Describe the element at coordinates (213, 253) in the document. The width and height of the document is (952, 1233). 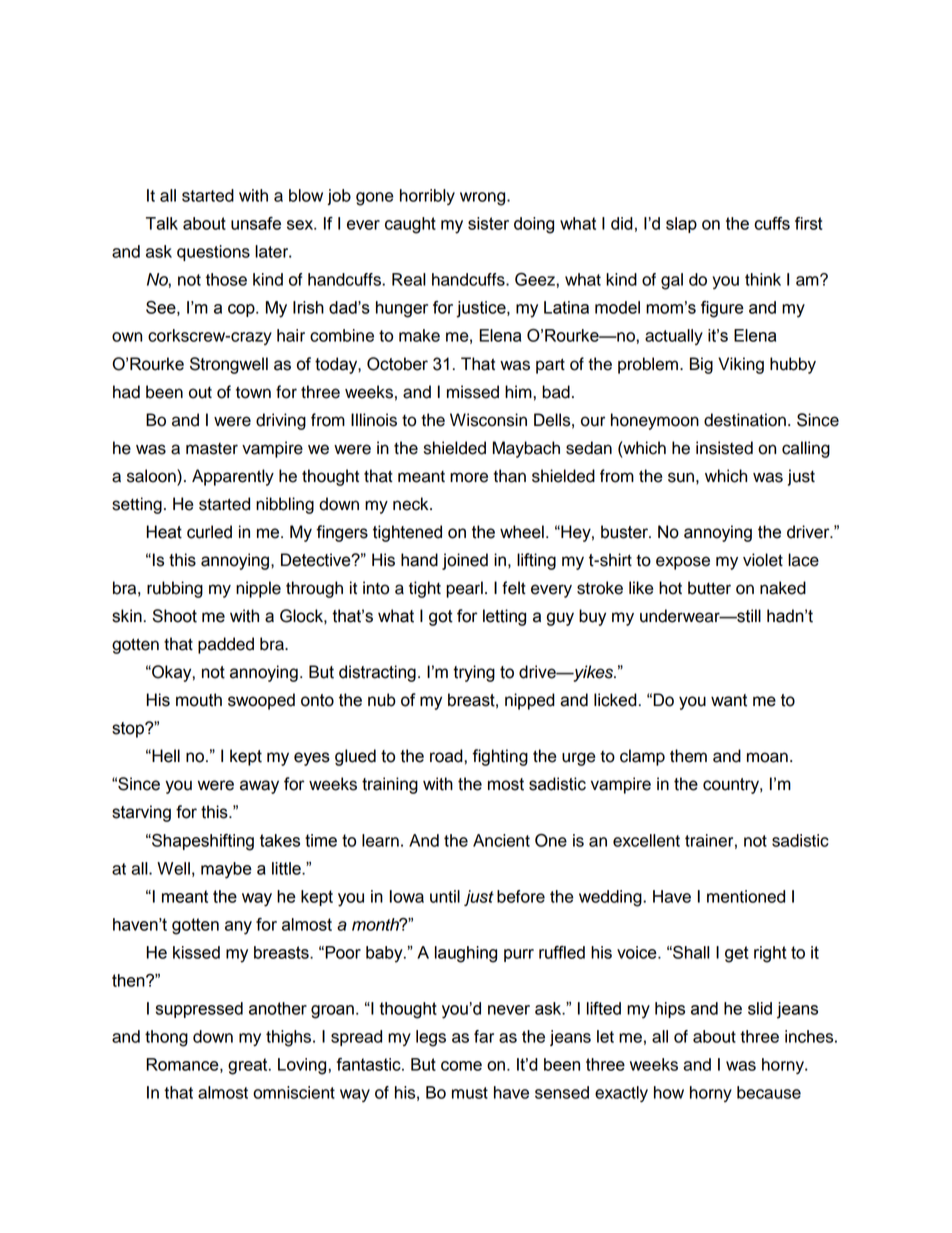
I see `questions` at that location.
